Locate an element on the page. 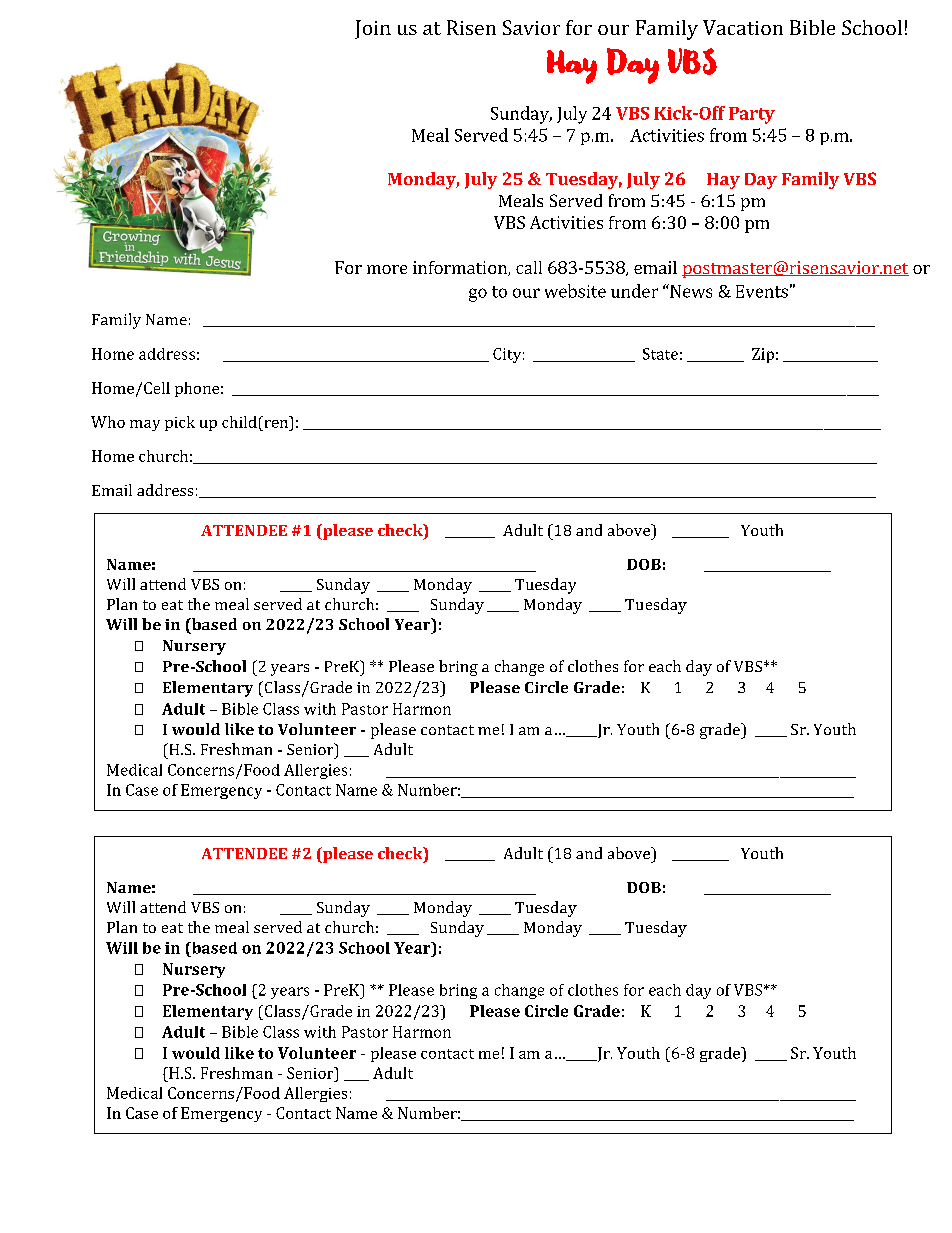 The height and width of the image is (1233, 952). Join is located at coordinates (373, 29).
